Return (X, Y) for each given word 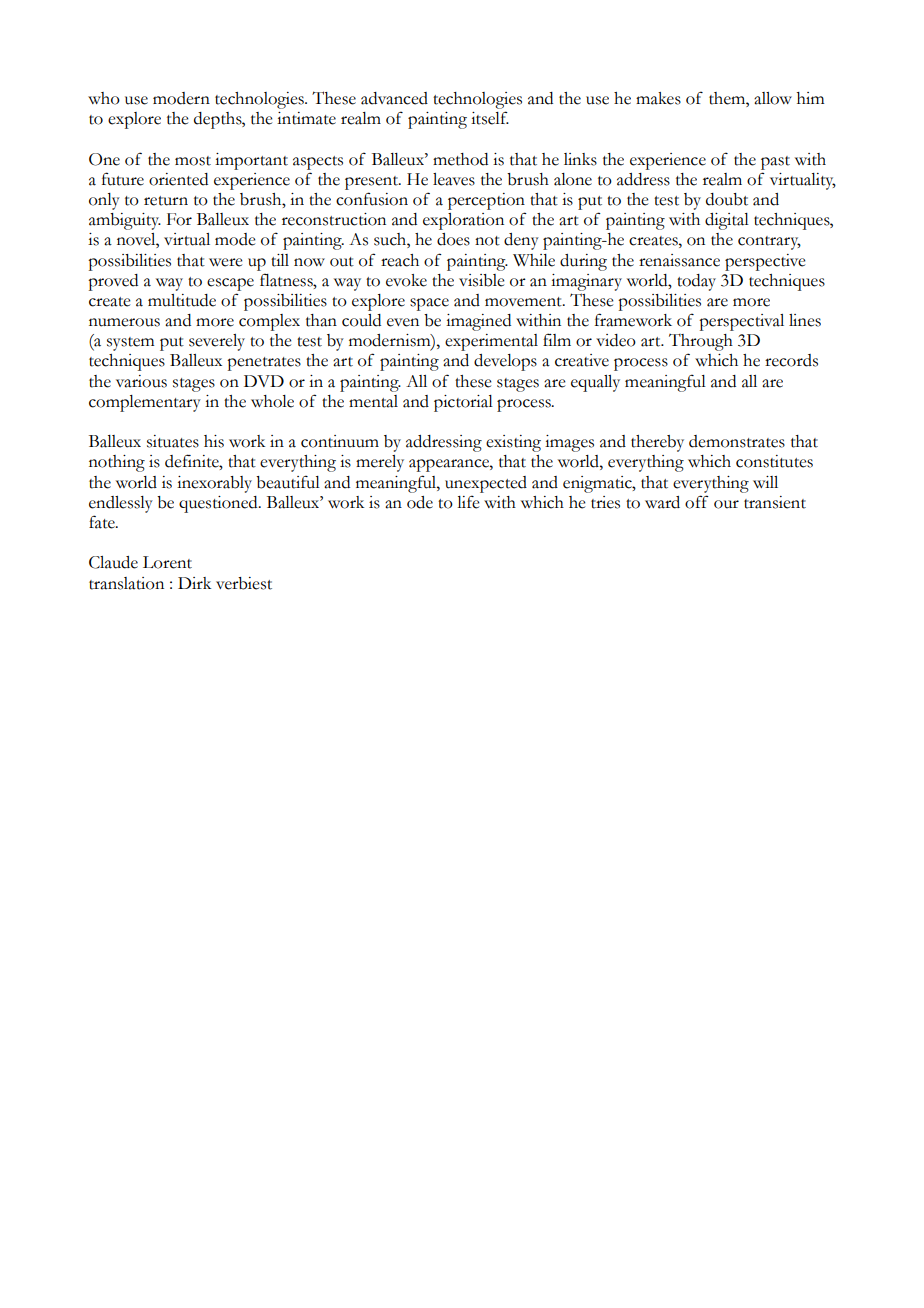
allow (773, 98)
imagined (478, 322)
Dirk (194, 583)
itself (490, 118)
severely (217, 342)
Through (701, 344)
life (468, 502)
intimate (306, 118)
